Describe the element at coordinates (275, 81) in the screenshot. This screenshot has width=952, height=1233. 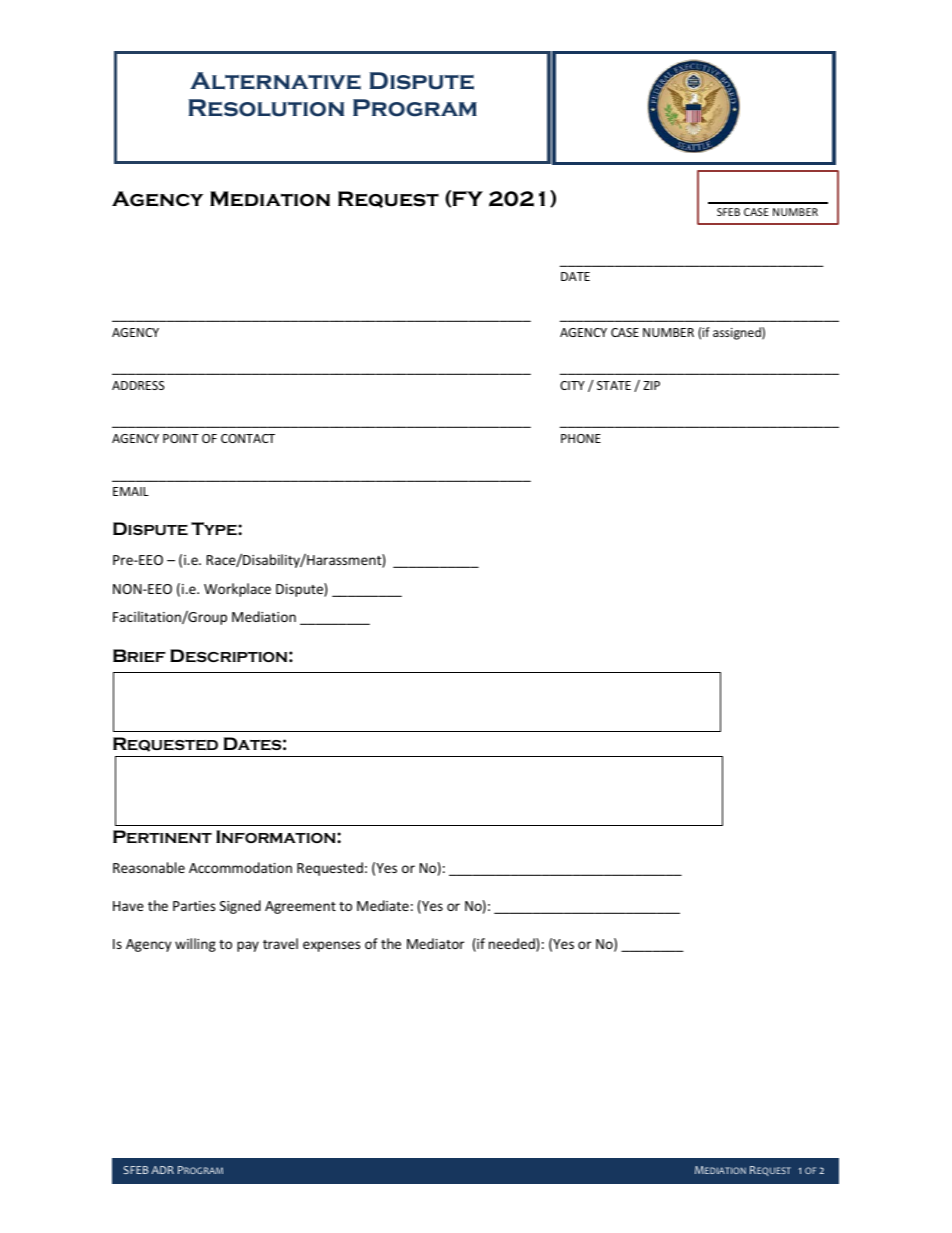
I see `Alternative` at that location.
